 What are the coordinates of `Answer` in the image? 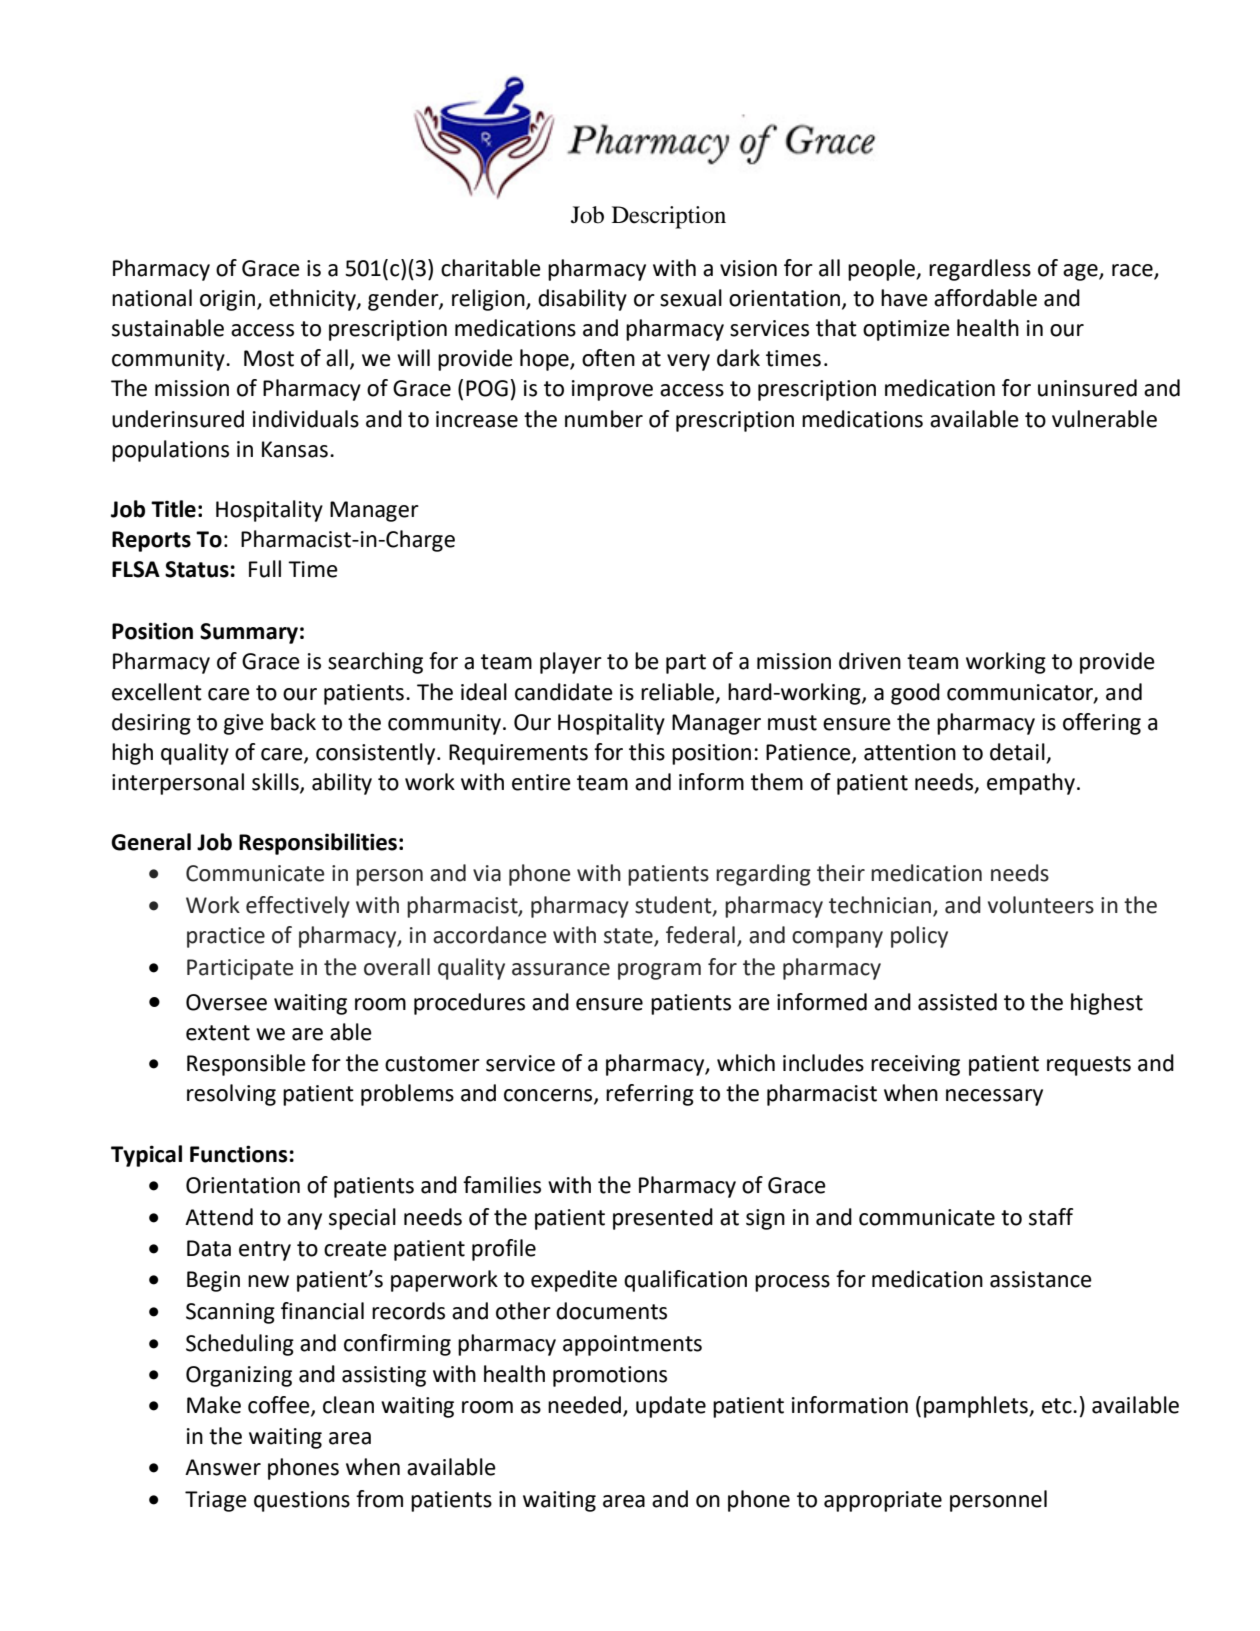 It's located at (223, 1467).
